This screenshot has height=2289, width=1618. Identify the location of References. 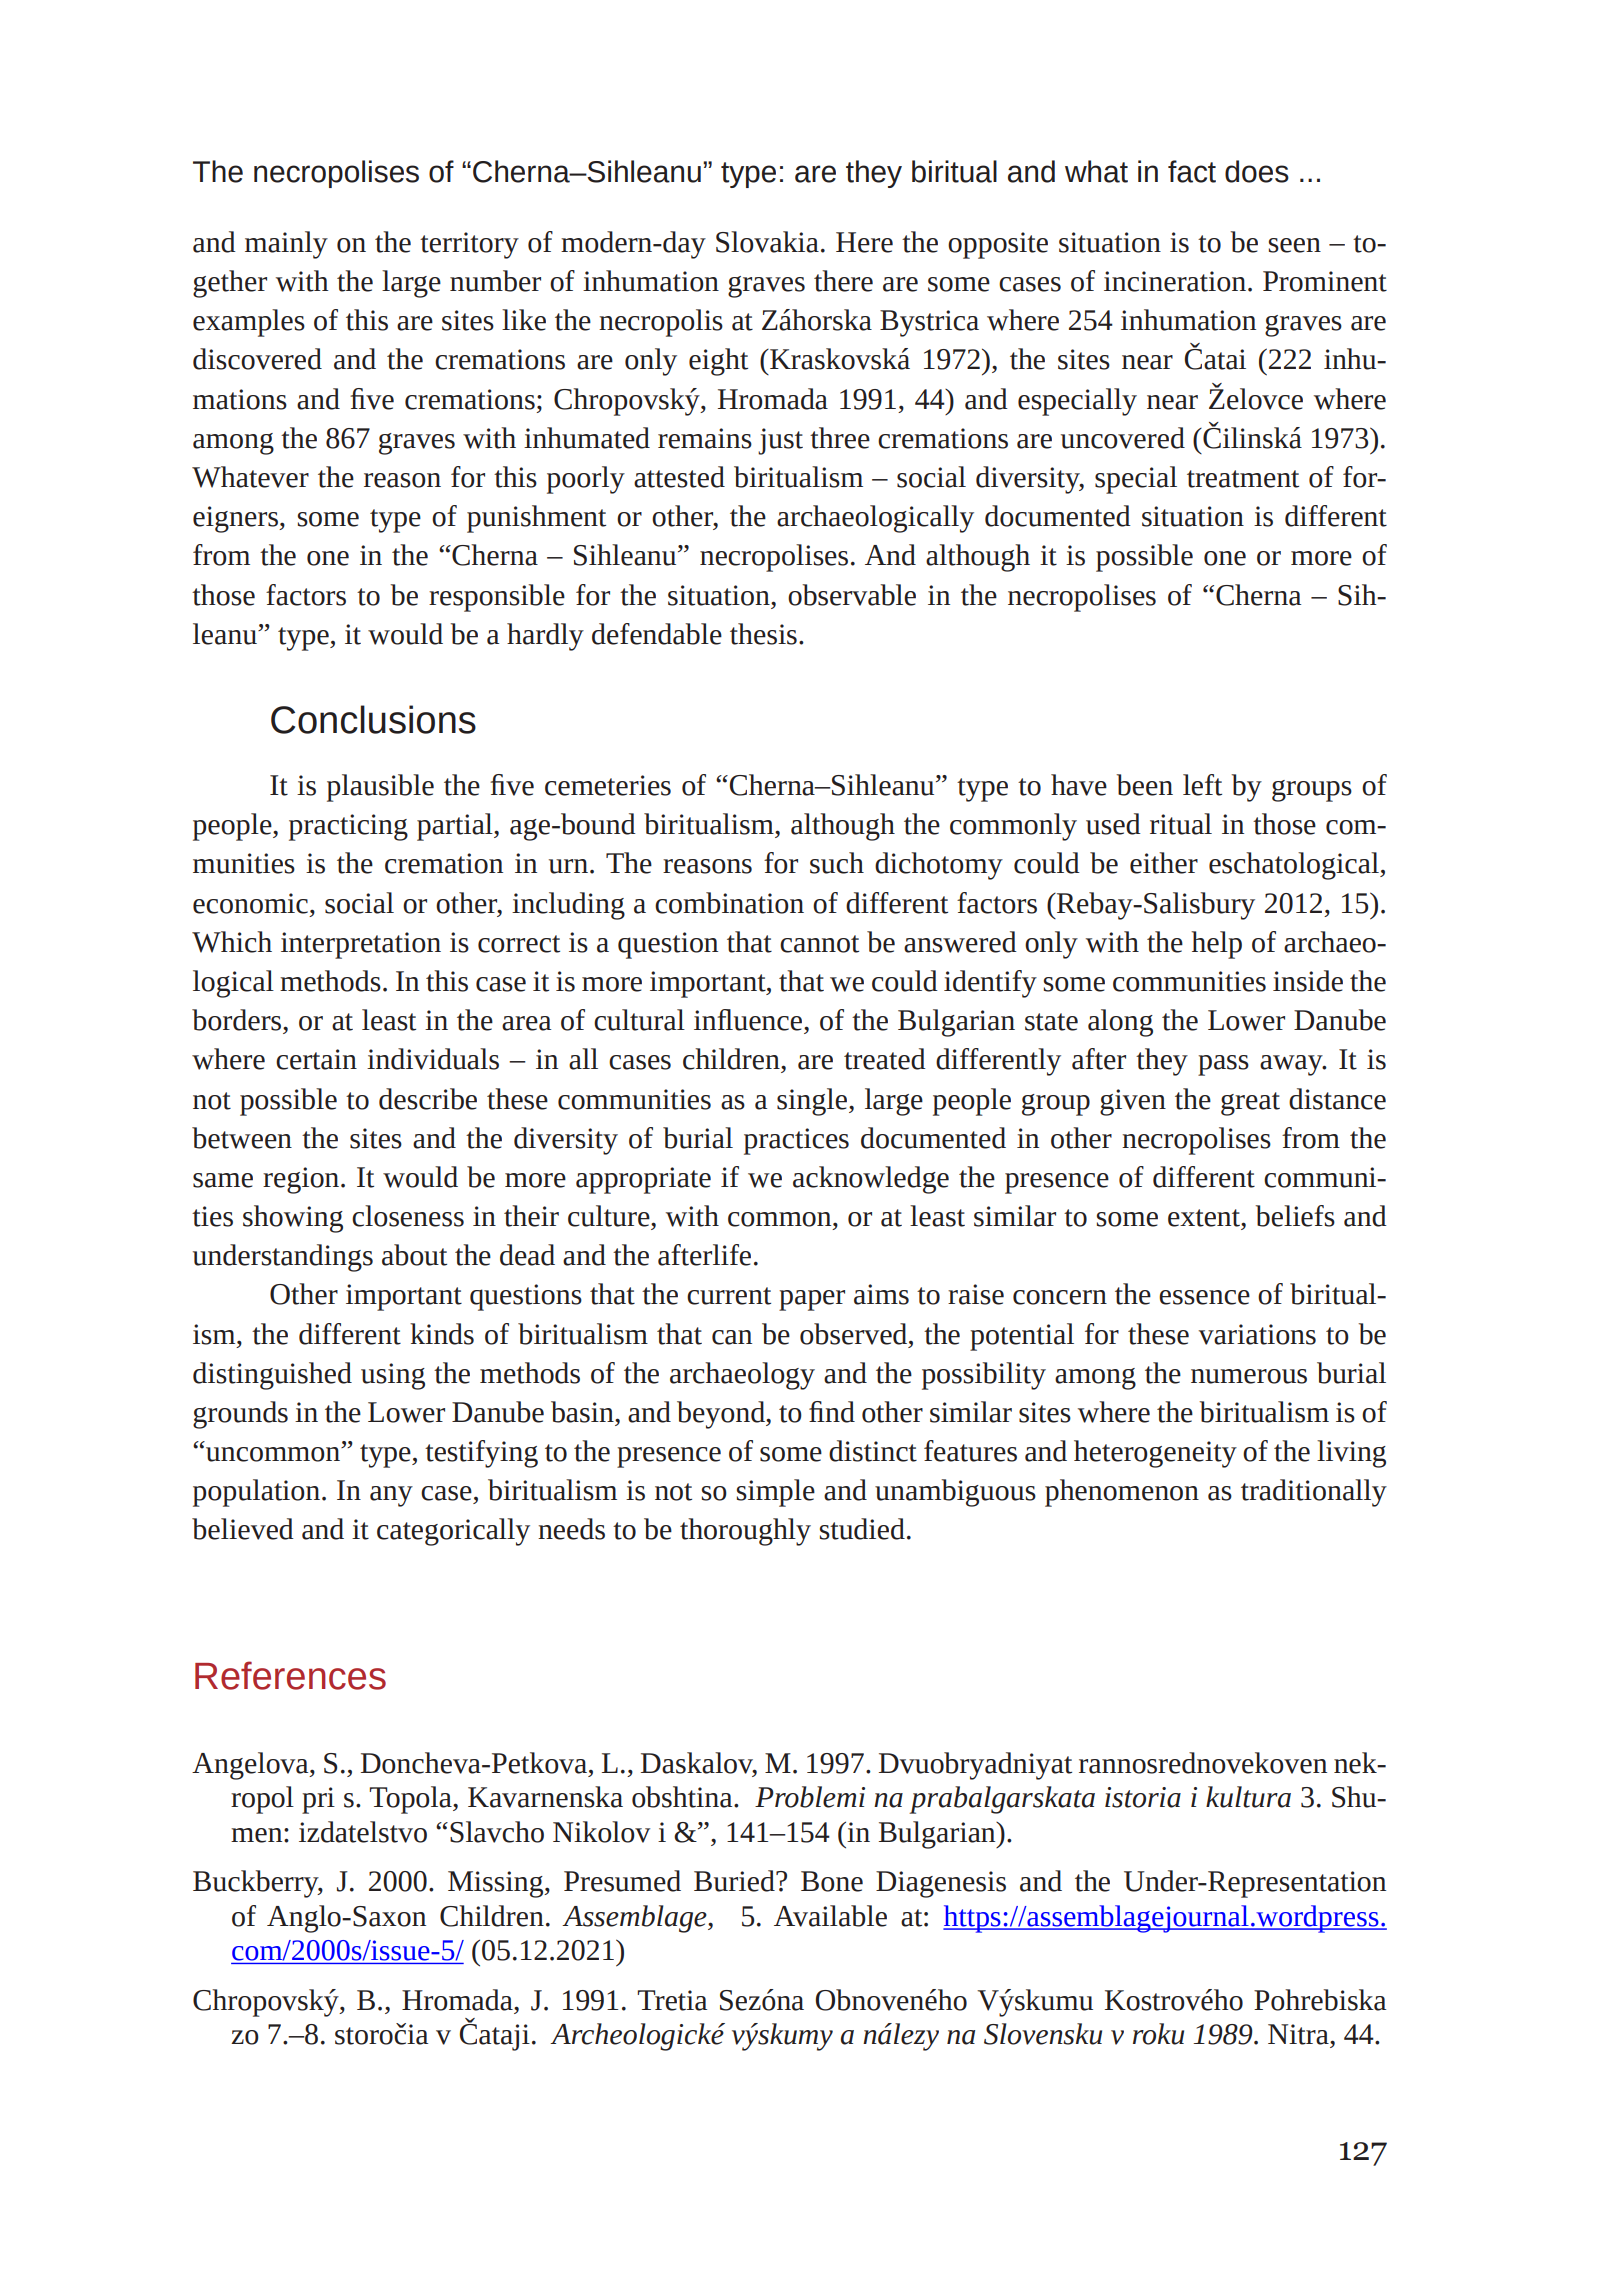
(290, 1675).
